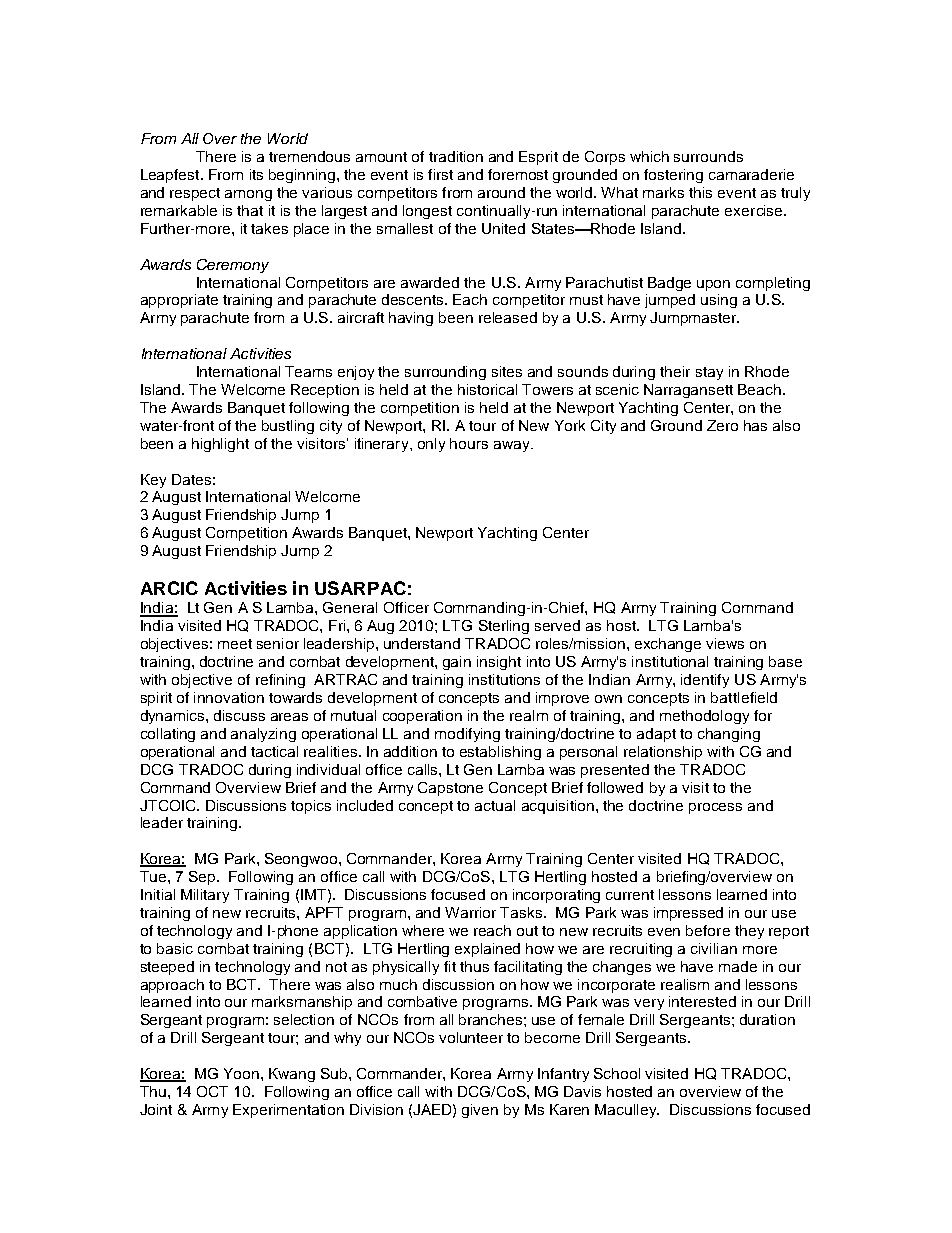 Image resolution: width=952 pixels, height=1233 pixels. I want to click on views, so click(725, 643).
